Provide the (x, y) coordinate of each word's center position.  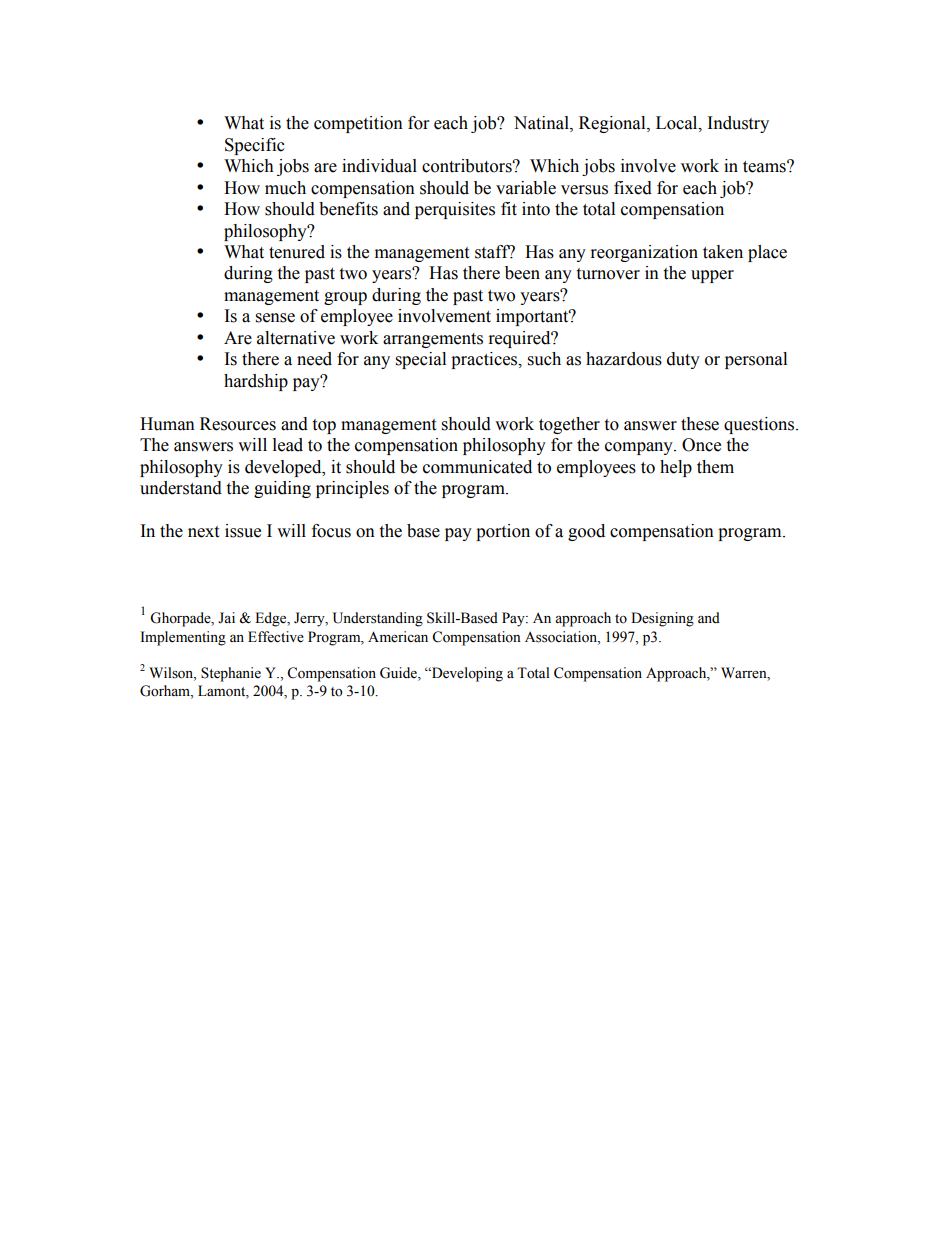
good (586, 532)
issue (243, 531)
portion (503, 532)
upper (712, 276)
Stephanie (231, 674)
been (522, 273)
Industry (738, 124)
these (700, 424)
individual (379, 166)
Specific (255, 146)
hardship (256, 382)
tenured (297, 252)
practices (485, 360)
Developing (466, 674)
